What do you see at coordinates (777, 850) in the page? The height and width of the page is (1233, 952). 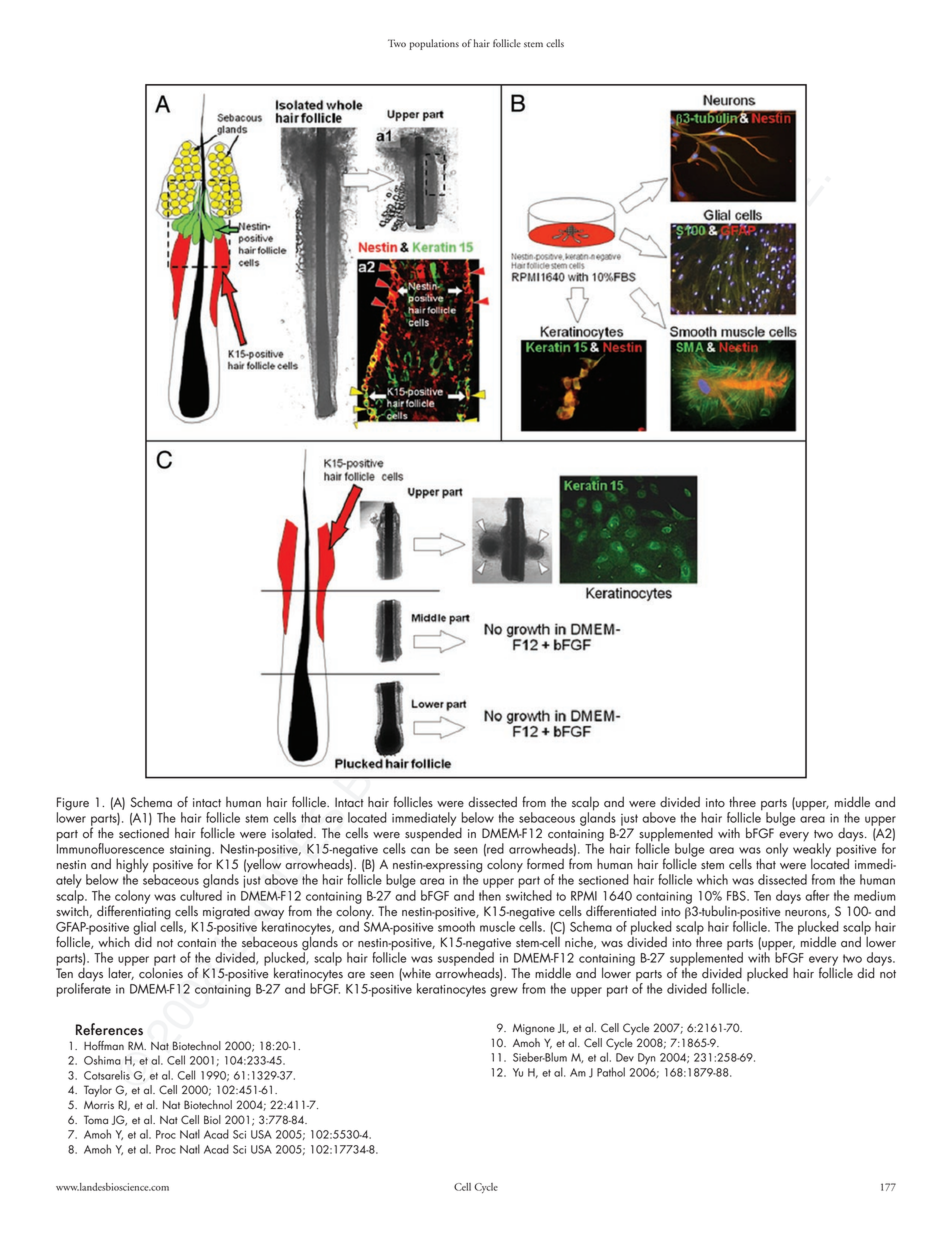 I see `only` at bounding box center [777, 850].
